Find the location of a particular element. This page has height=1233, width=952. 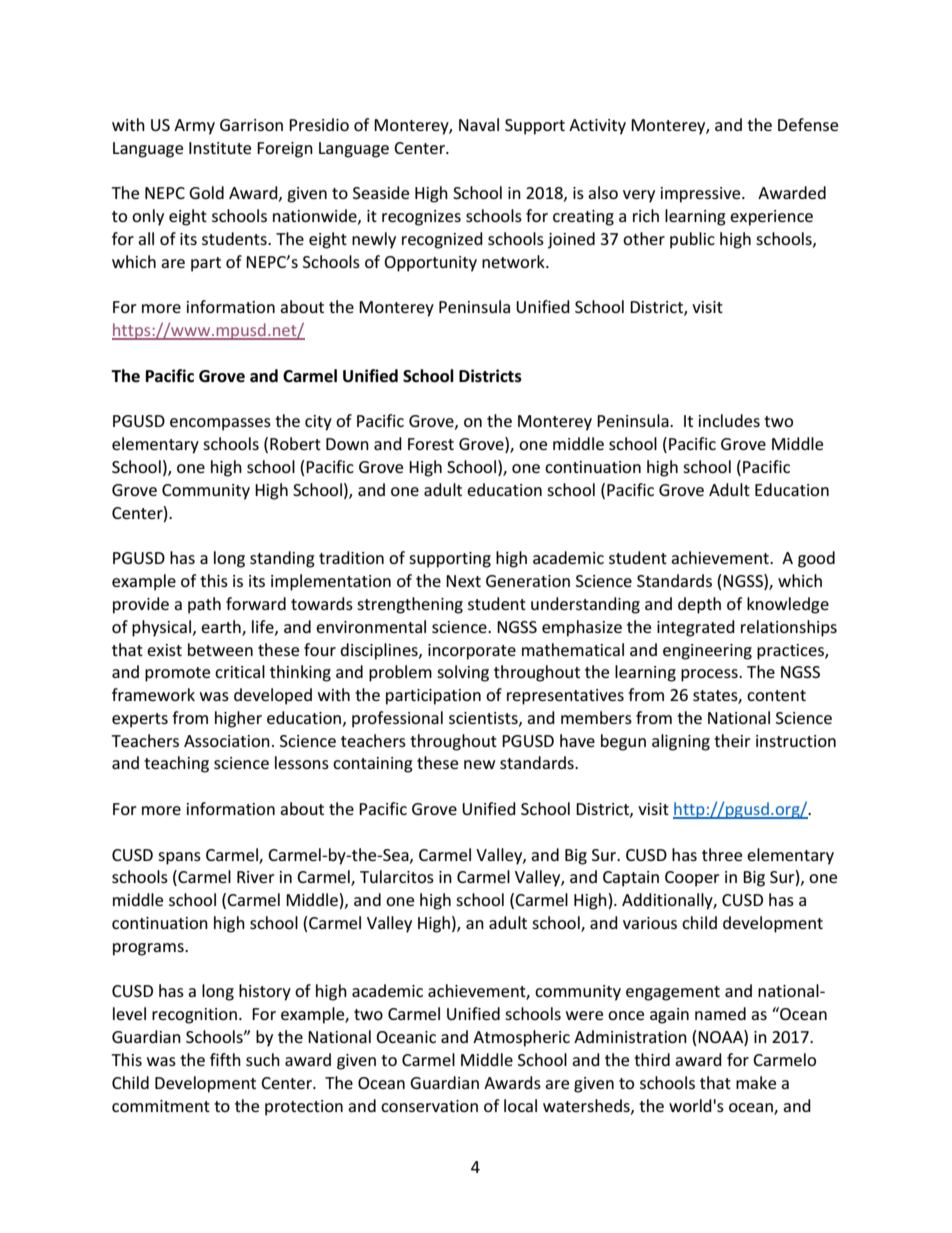

encompasses is located at coordinates (220, 424).
